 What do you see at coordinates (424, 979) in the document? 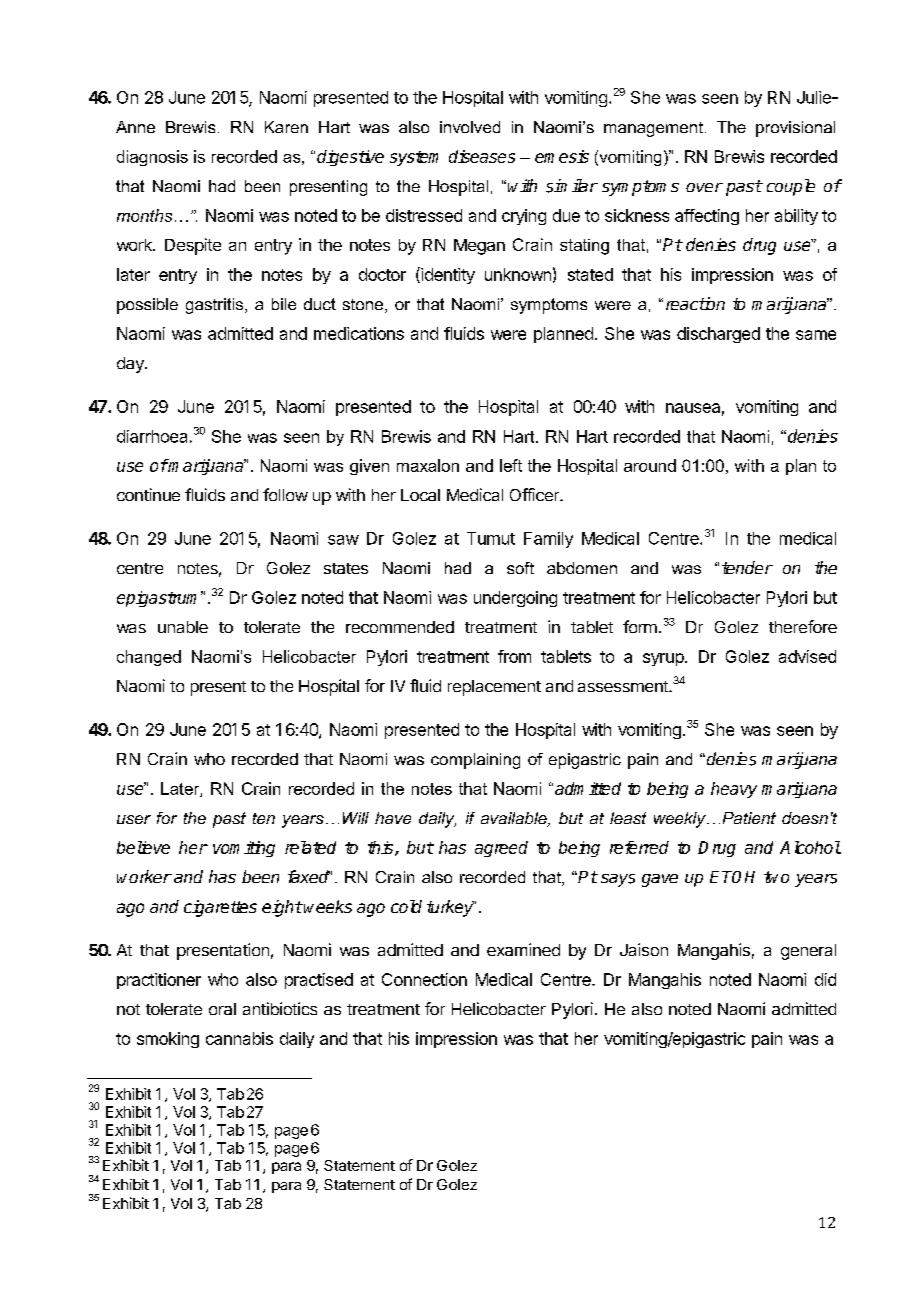
I see `Connection` at bounding box center [424, 979].
